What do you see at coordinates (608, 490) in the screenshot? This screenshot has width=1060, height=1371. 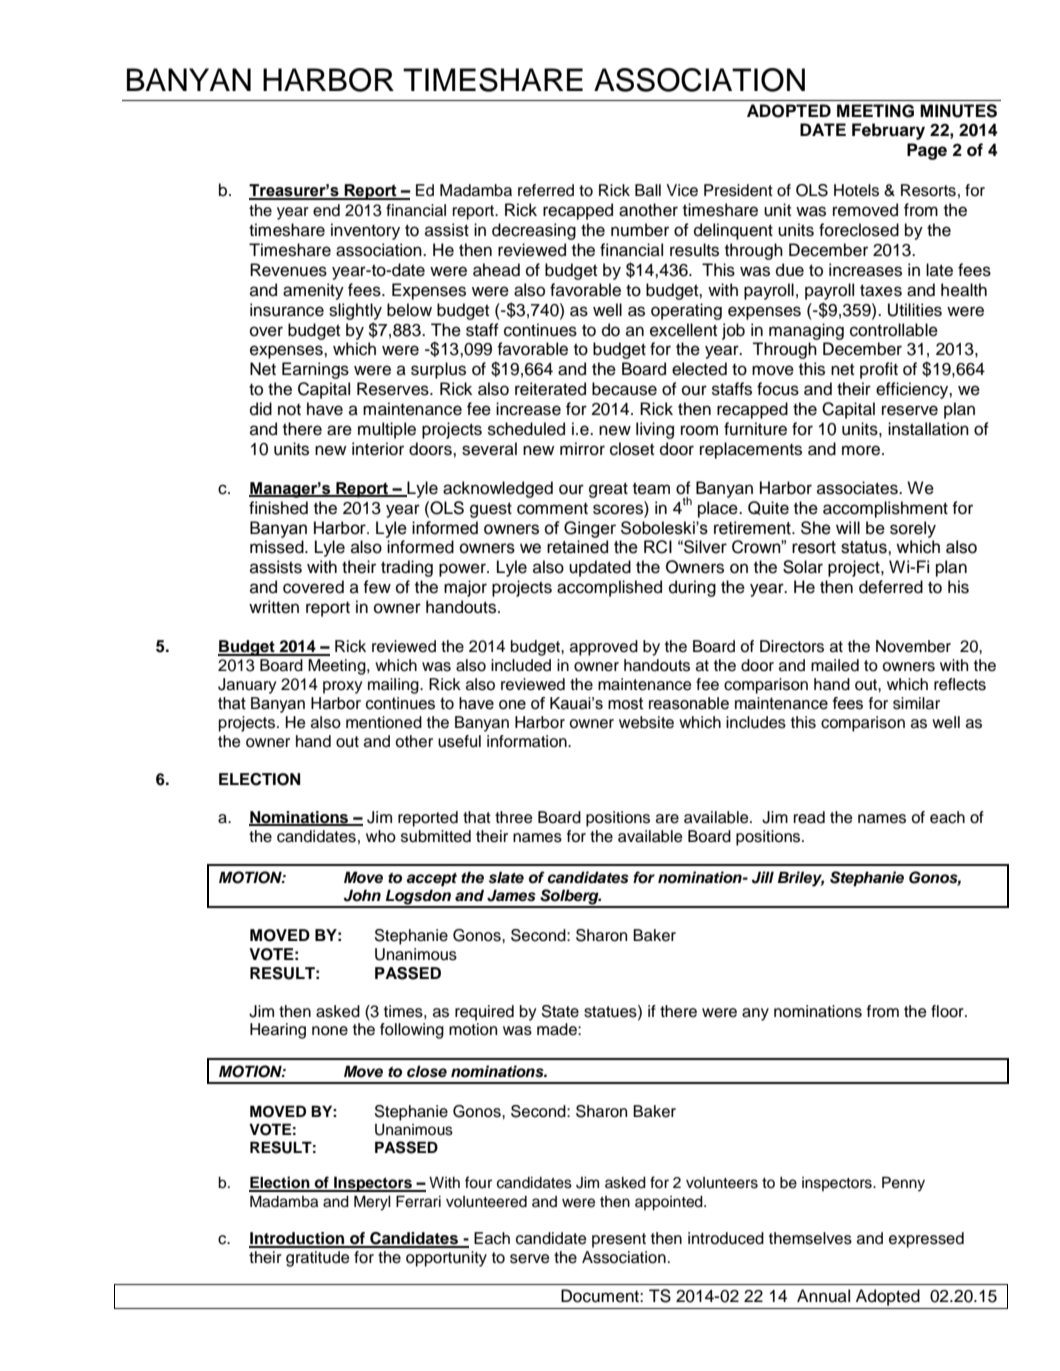 I see `great` at bounding box center [608, 490].
